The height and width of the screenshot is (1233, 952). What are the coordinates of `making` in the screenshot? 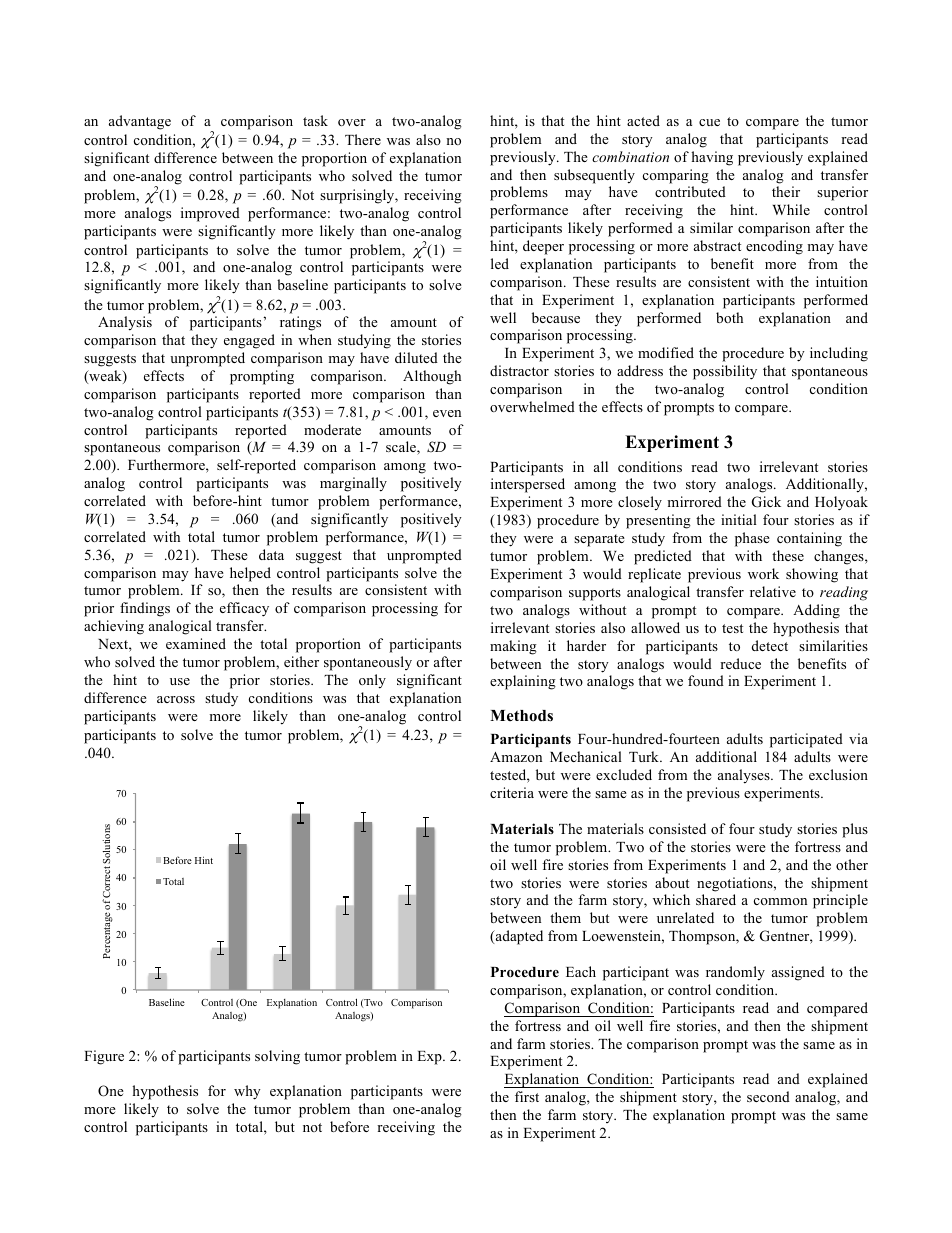 It's located at (513, 647).
